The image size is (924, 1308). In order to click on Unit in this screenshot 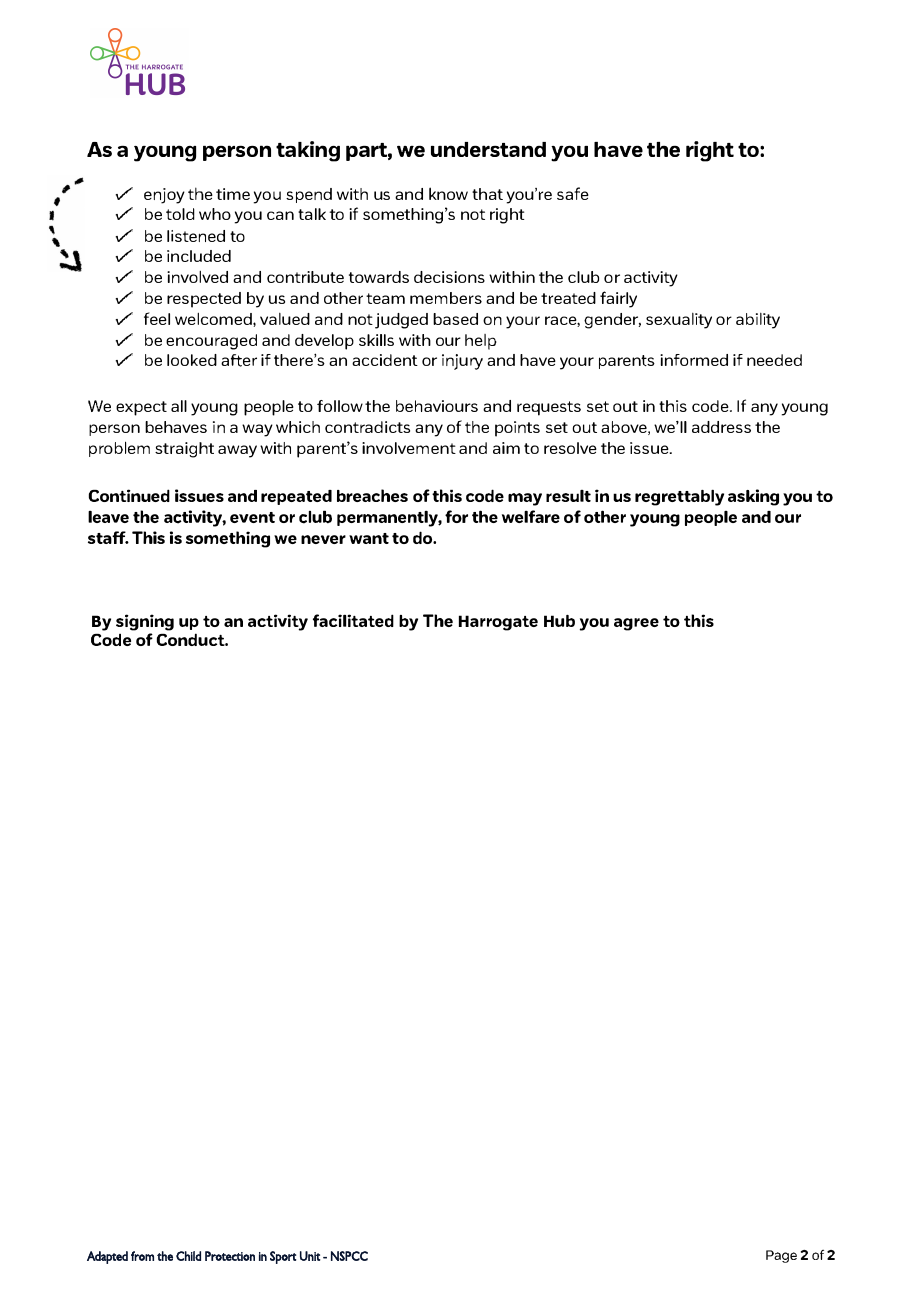, I will do `click(310, 1256)`.
